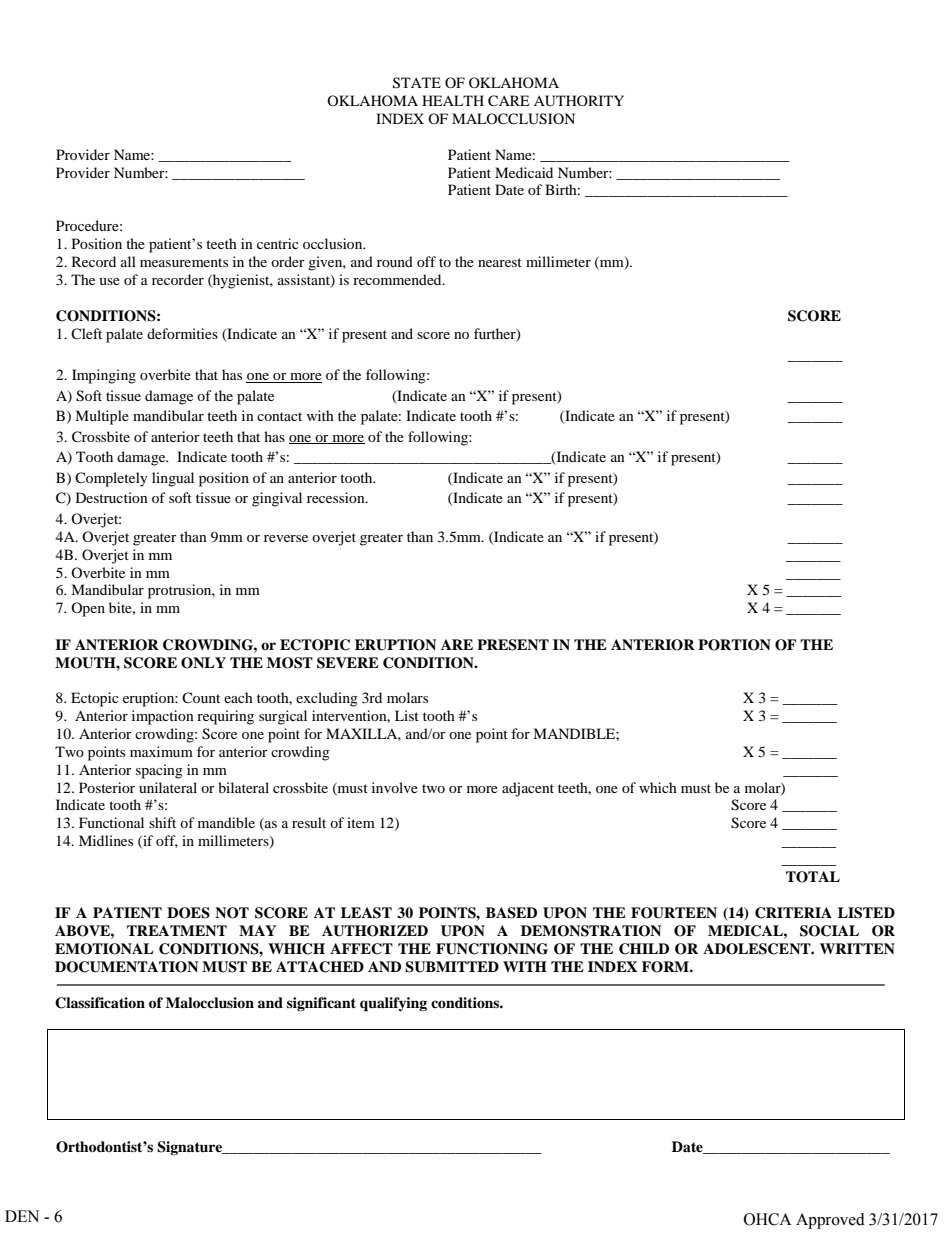  I want to click on DEN, so click(22, 1216).
